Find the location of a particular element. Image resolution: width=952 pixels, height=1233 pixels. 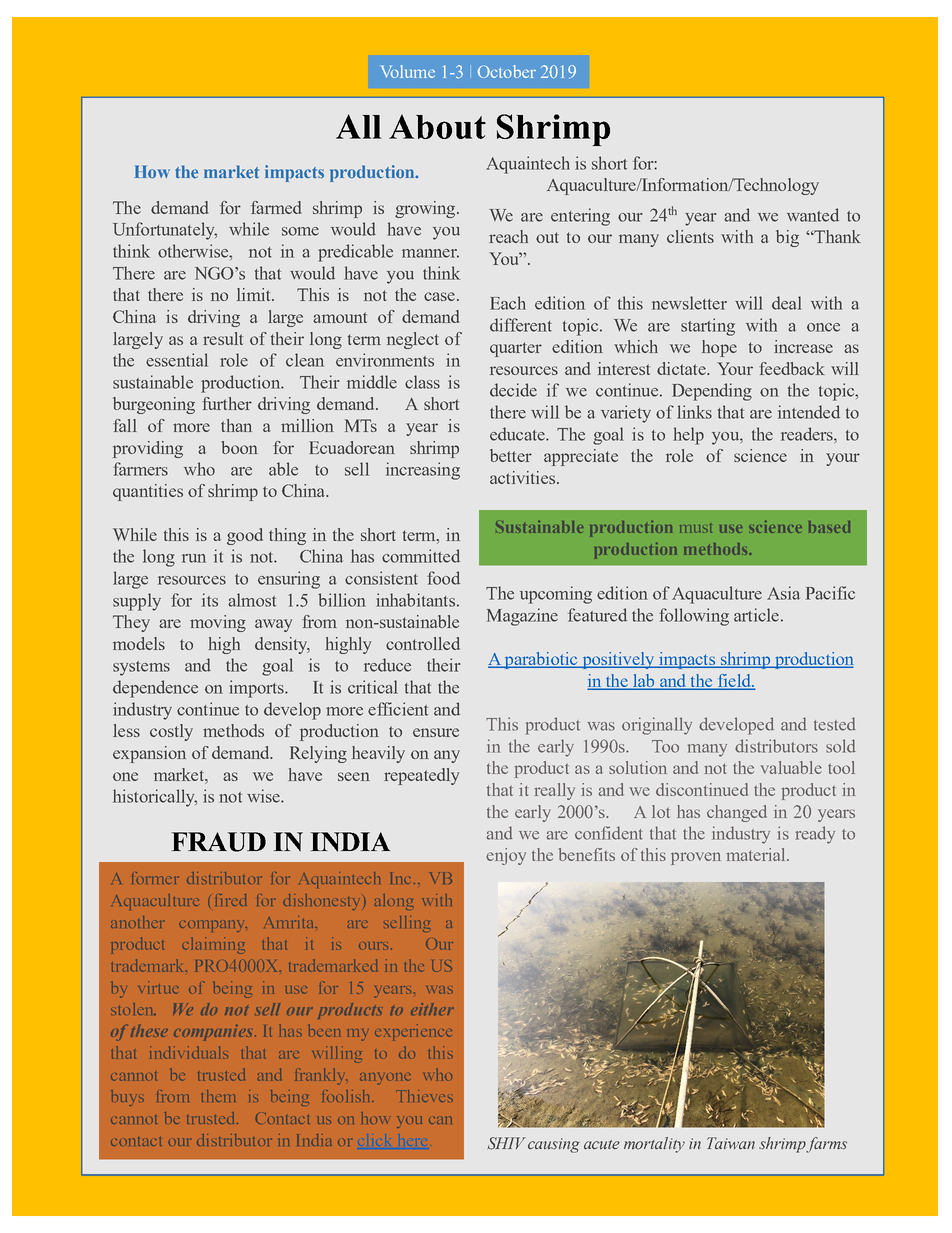

Magazine is located at coordinates (522, 617).
